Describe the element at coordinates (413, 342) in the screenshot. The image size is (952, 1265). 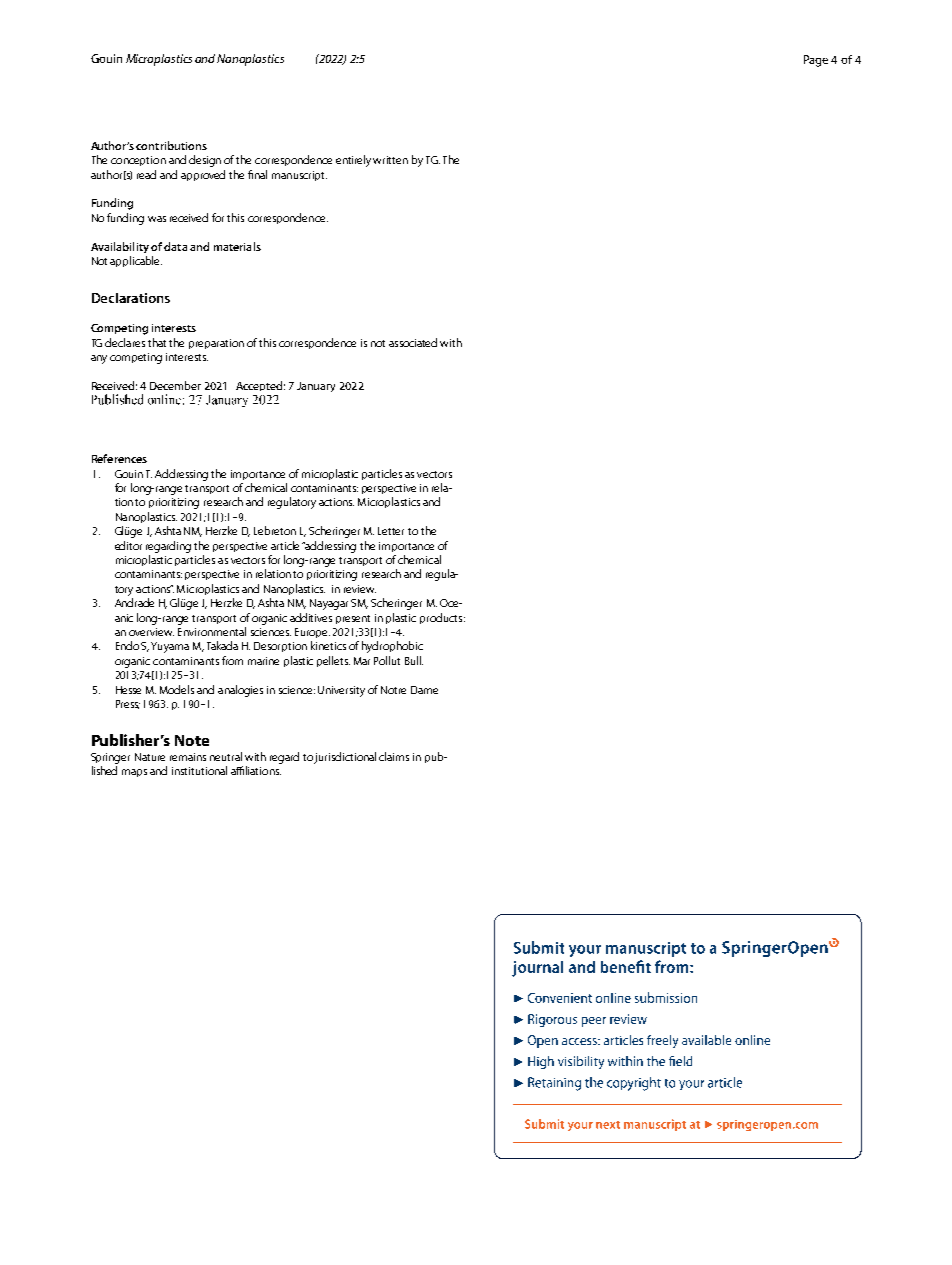
I see `associated` at that location.
